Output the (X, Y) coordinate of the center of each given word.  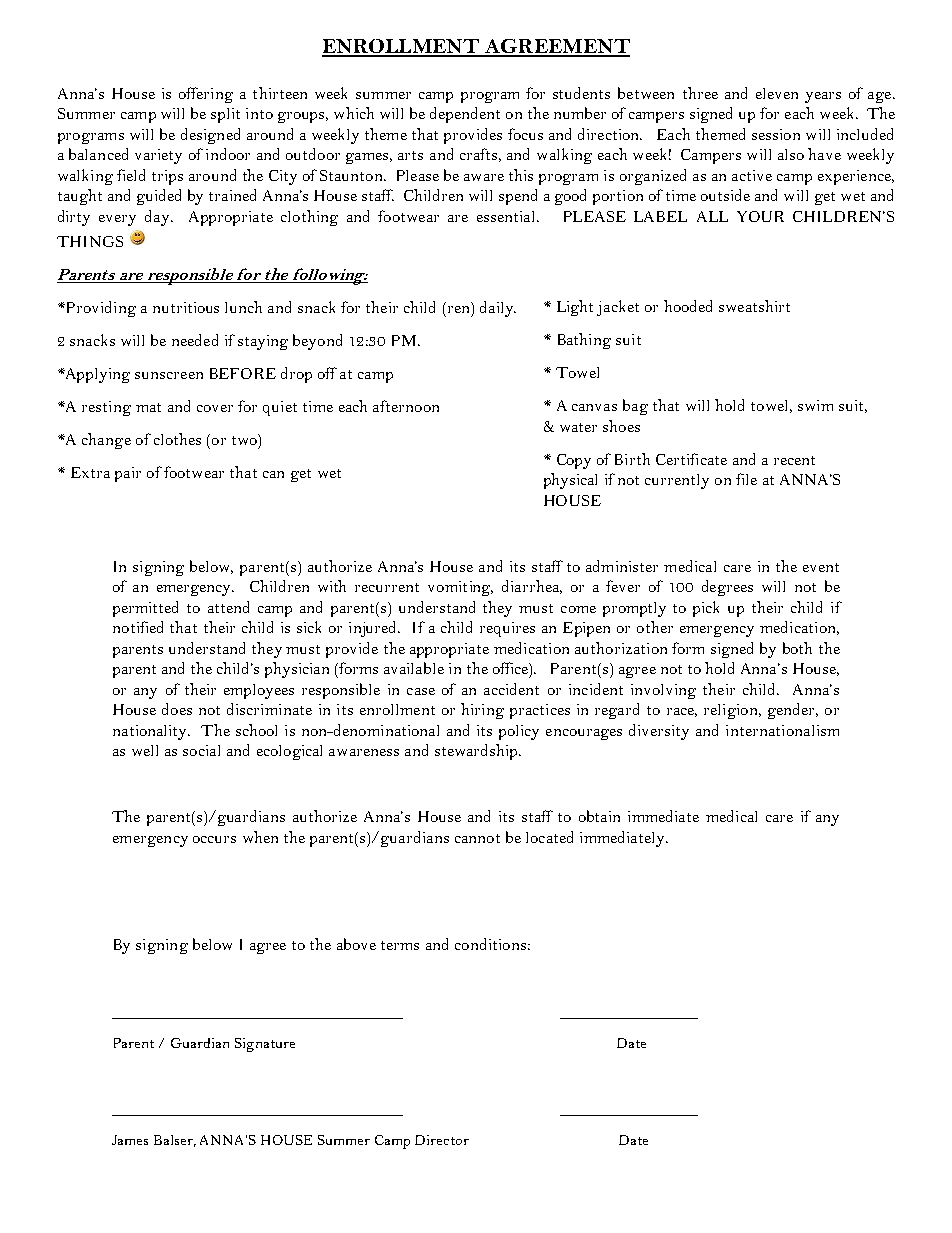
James (130, 1140)
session (776, 134)
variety (158, 156)
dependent (465, 115)
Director (442, 1140)
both (797, 648)
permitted (145, 609)
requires (507, 629)
